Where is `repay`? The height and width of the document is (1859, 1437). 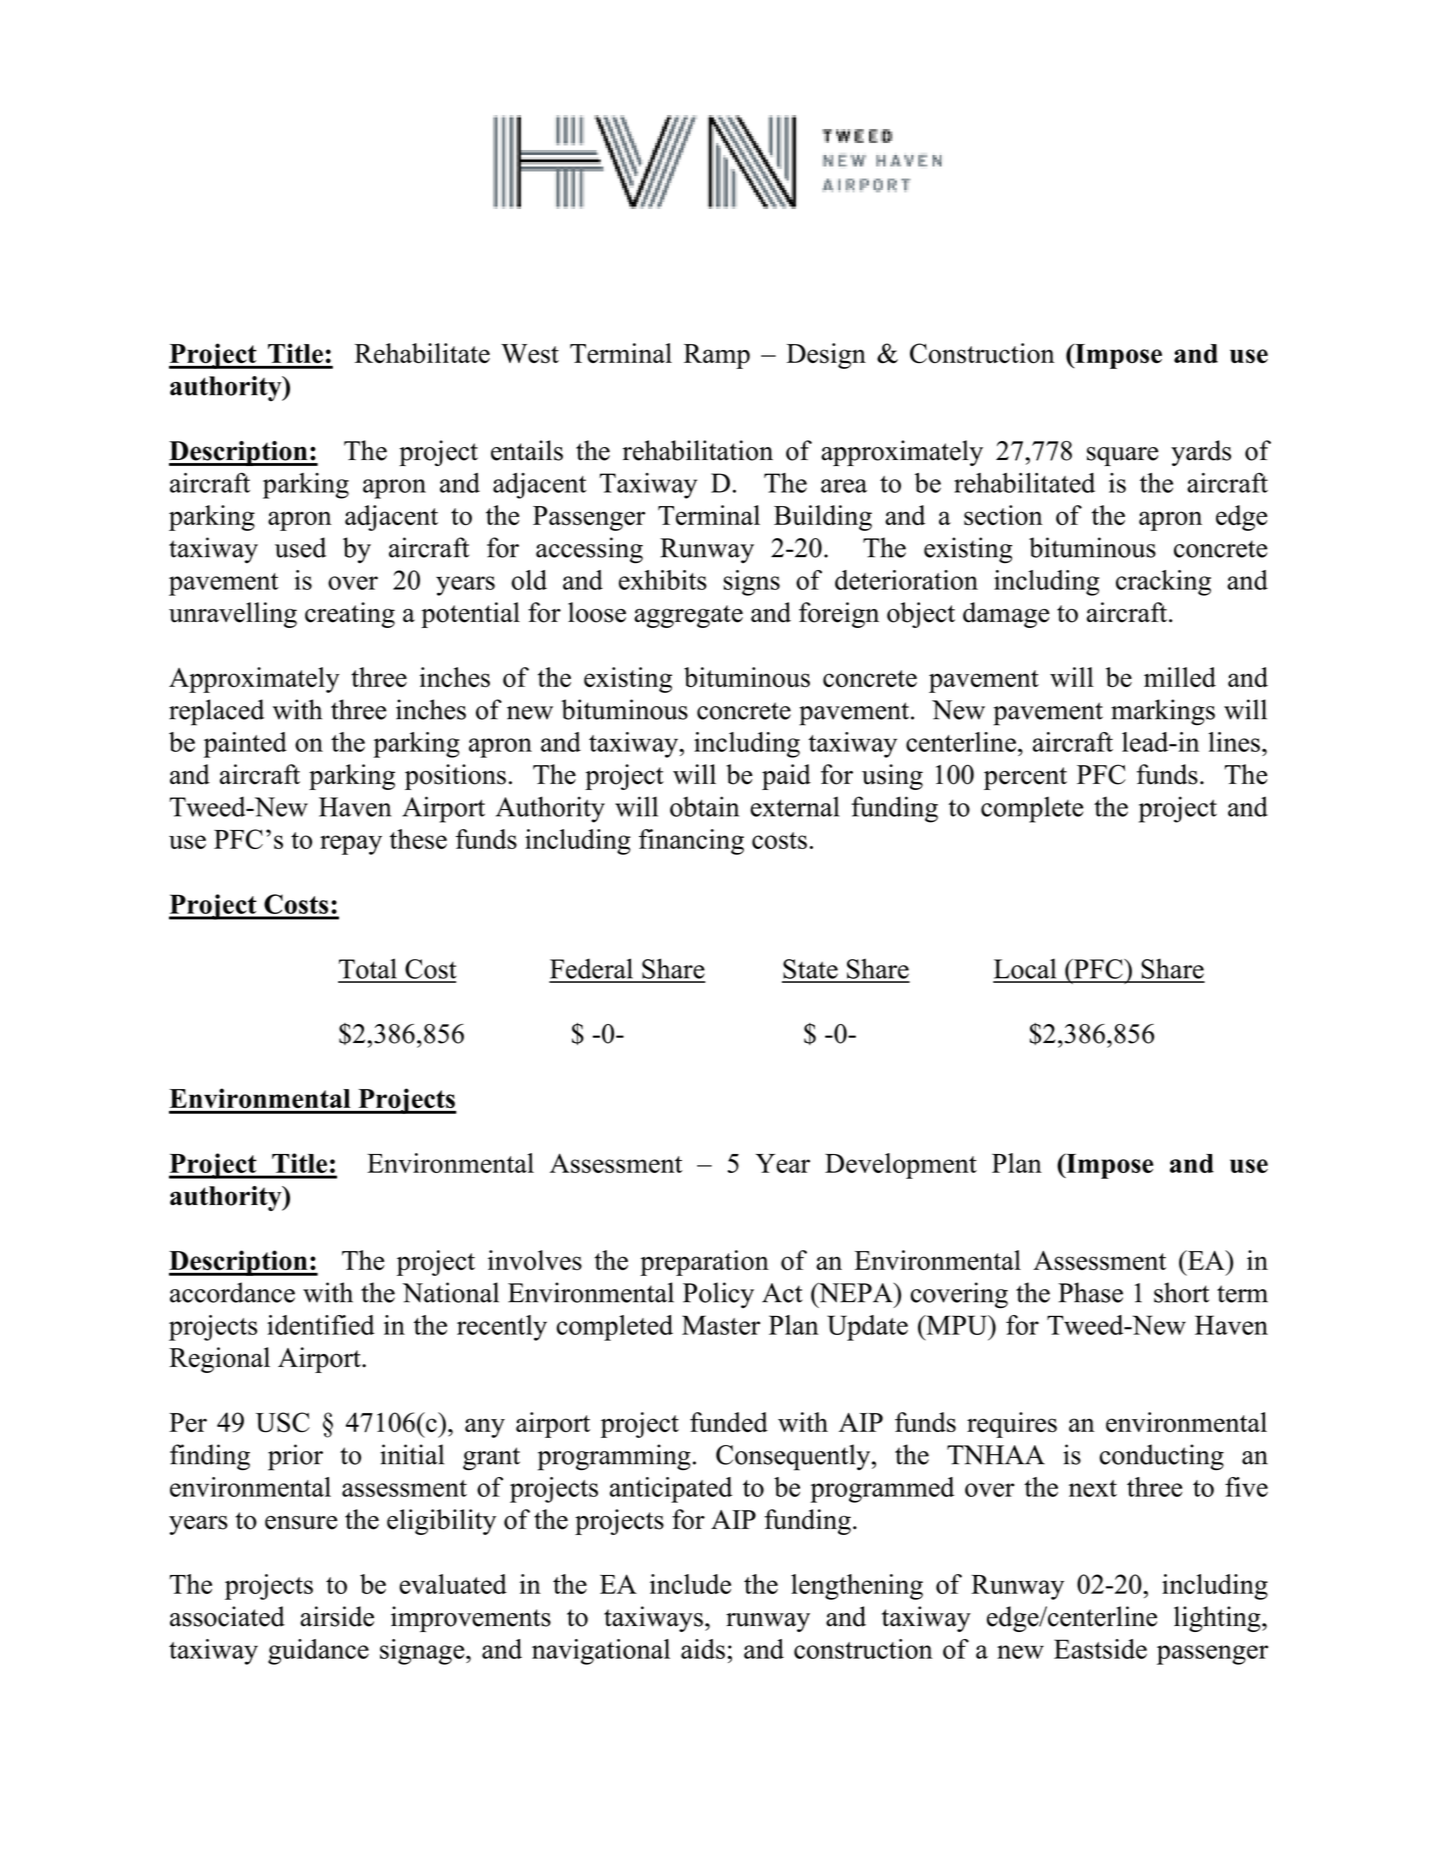
repay is located at coordinates (351, 845).
